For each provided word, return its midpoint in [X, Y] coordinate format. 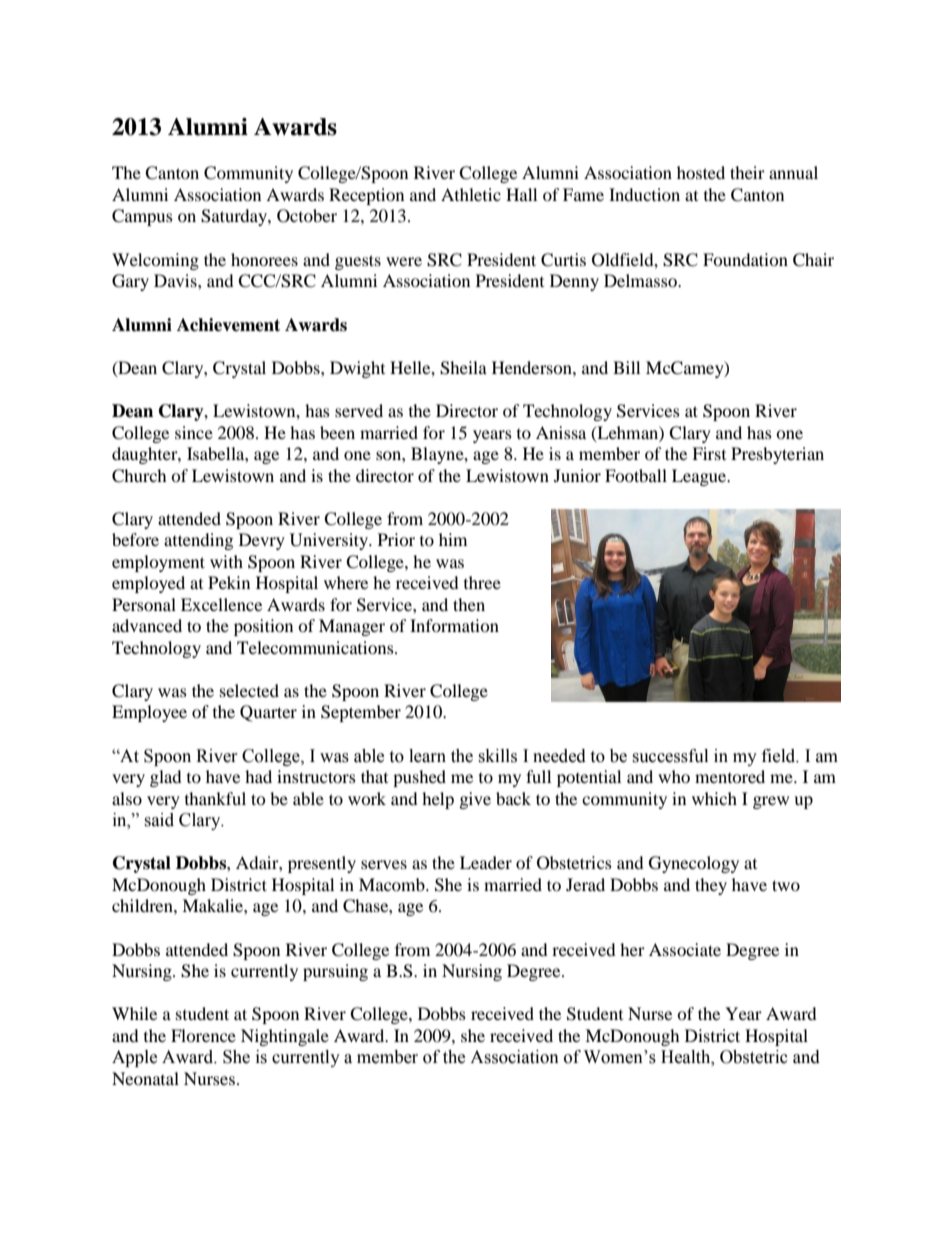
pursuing [335, 972]
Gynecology [694, 864]
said [159, 820]
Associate [685, 949]
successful [670, 756]
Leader [486, 862]
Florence [203, 1035]
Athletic [471, 194]
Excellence [221, 604]
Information [454, 625]
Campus [142, 217]
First [709, 453]
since [194, 432]
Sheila [463, 368]
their [747, 172]
